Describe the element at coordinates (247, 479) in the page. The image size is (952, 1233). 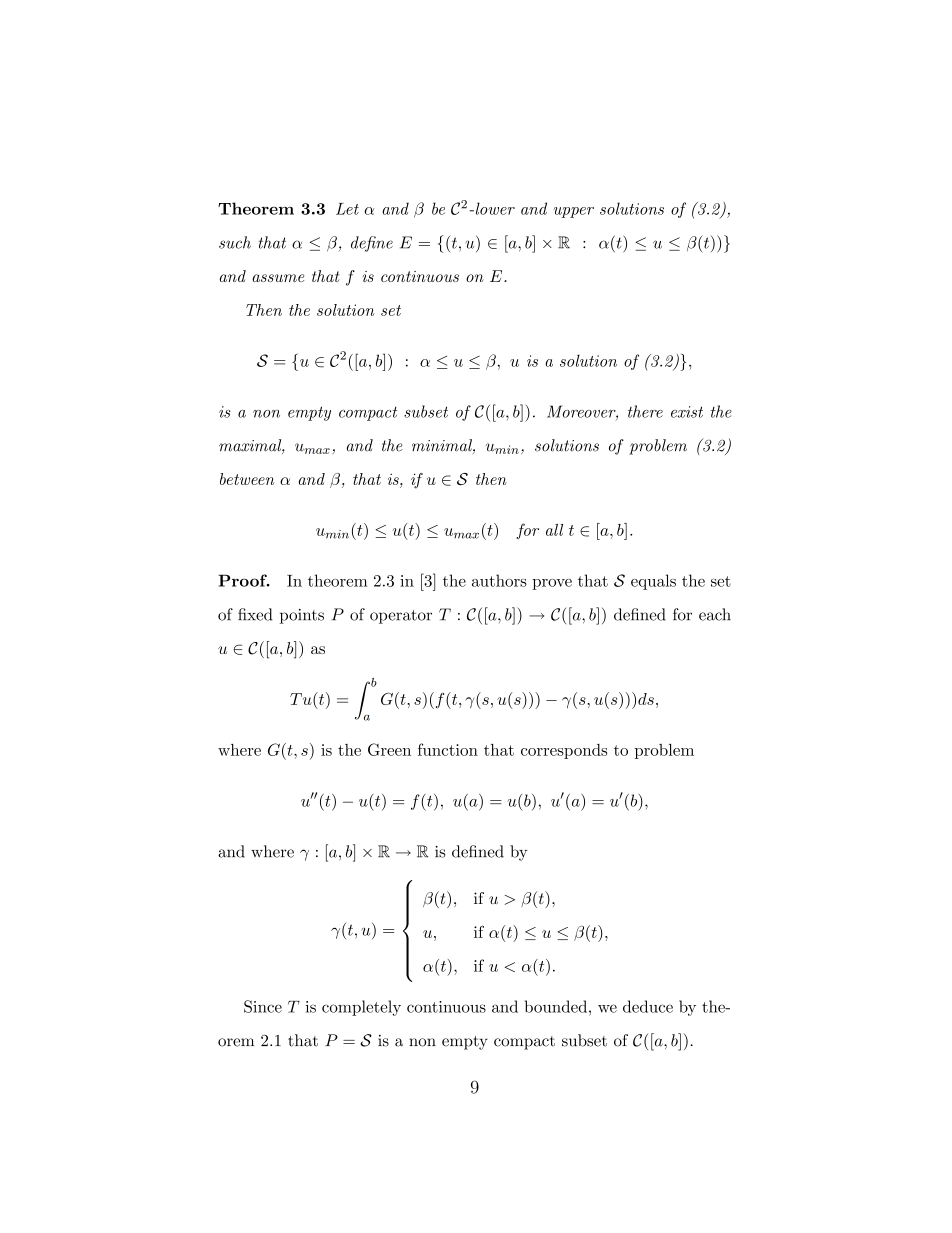
I see `between` at that location.
